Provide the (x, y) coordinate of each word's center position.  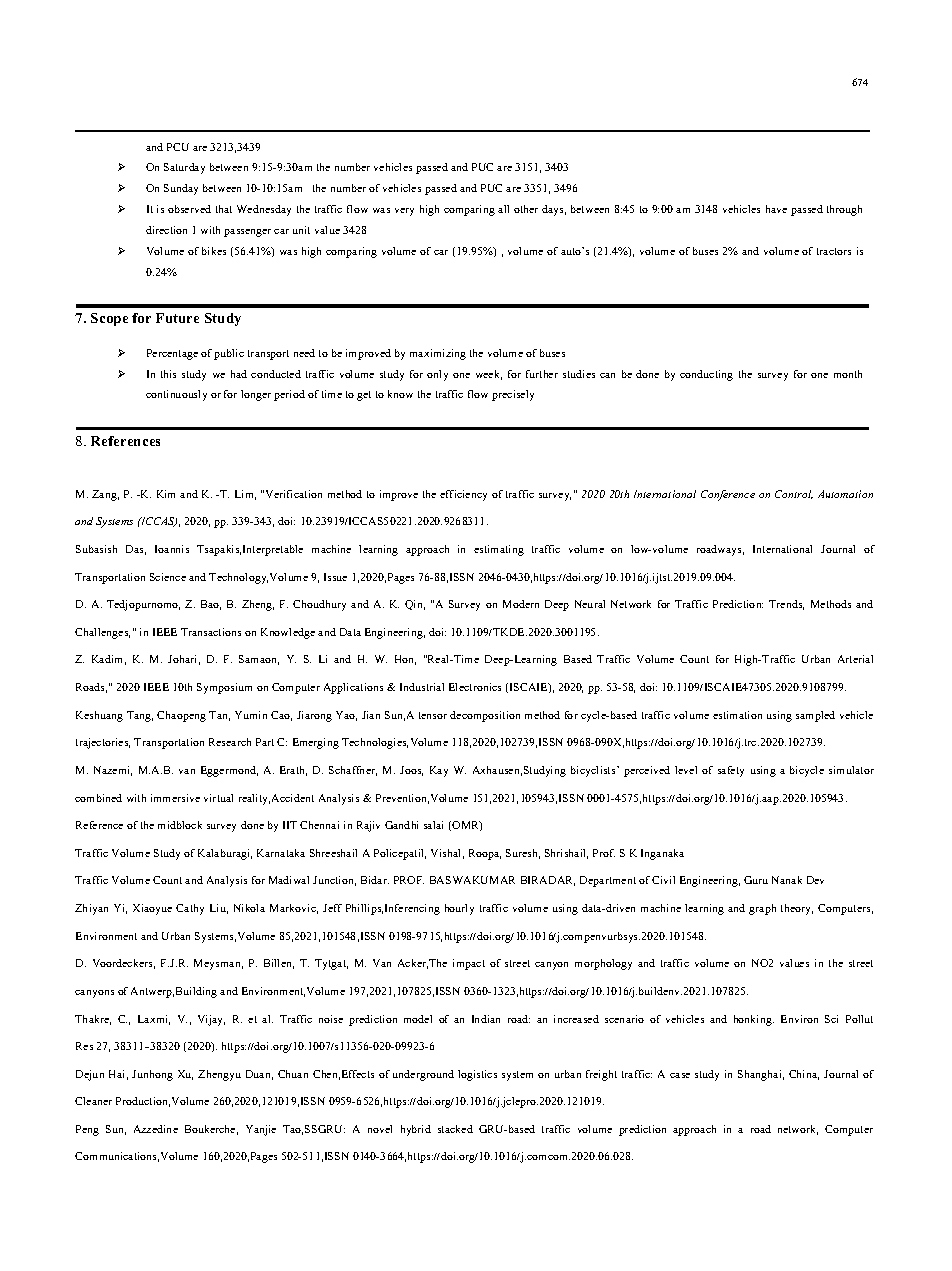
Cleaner (93, 1101)
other (526, 209)
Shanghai (761, 1075)
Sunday (181, 189)
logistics (477, 1075)
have (776, 209)
